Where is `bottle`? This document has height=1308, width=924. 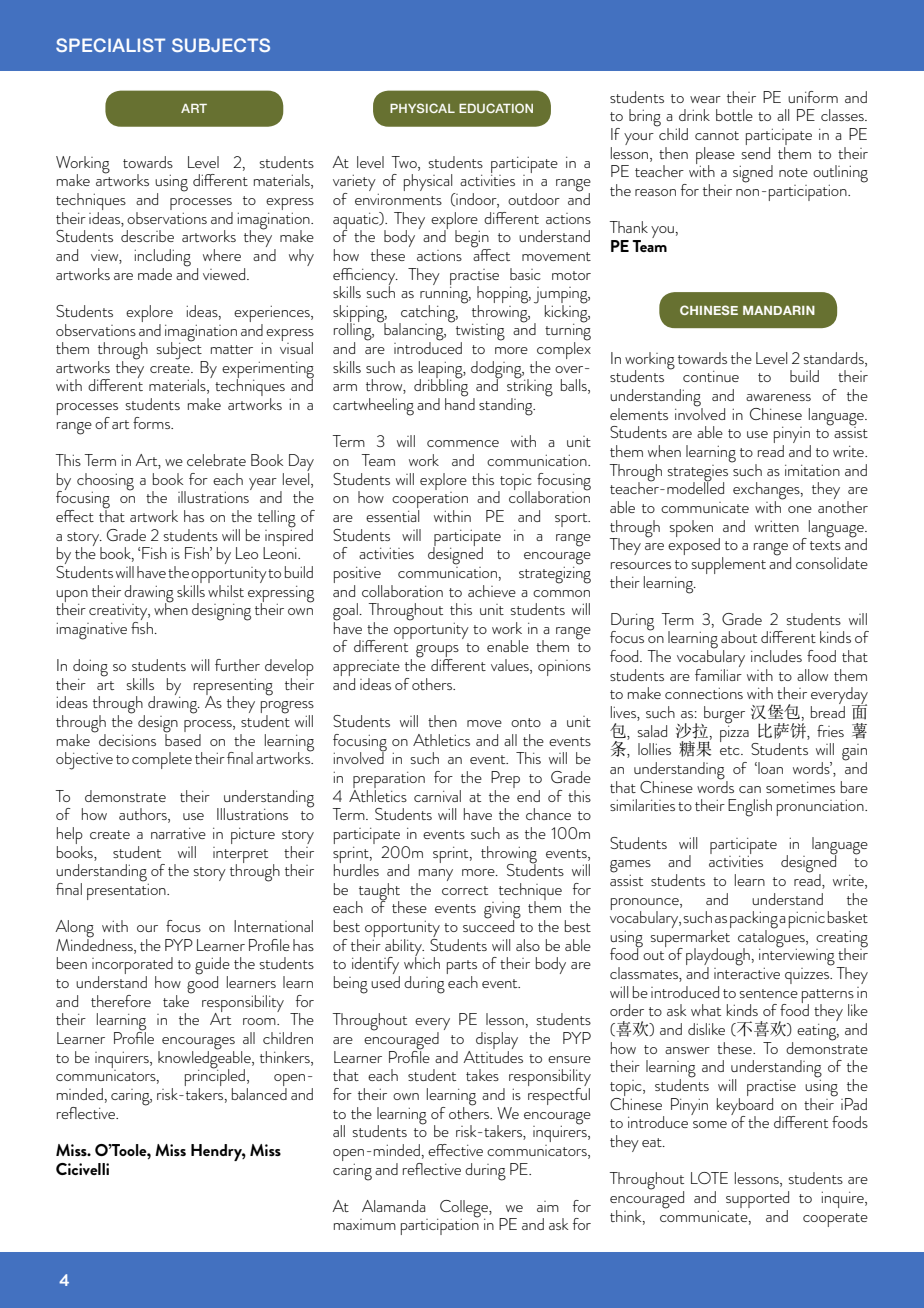 bottle is located at coordinates (734, 115).
